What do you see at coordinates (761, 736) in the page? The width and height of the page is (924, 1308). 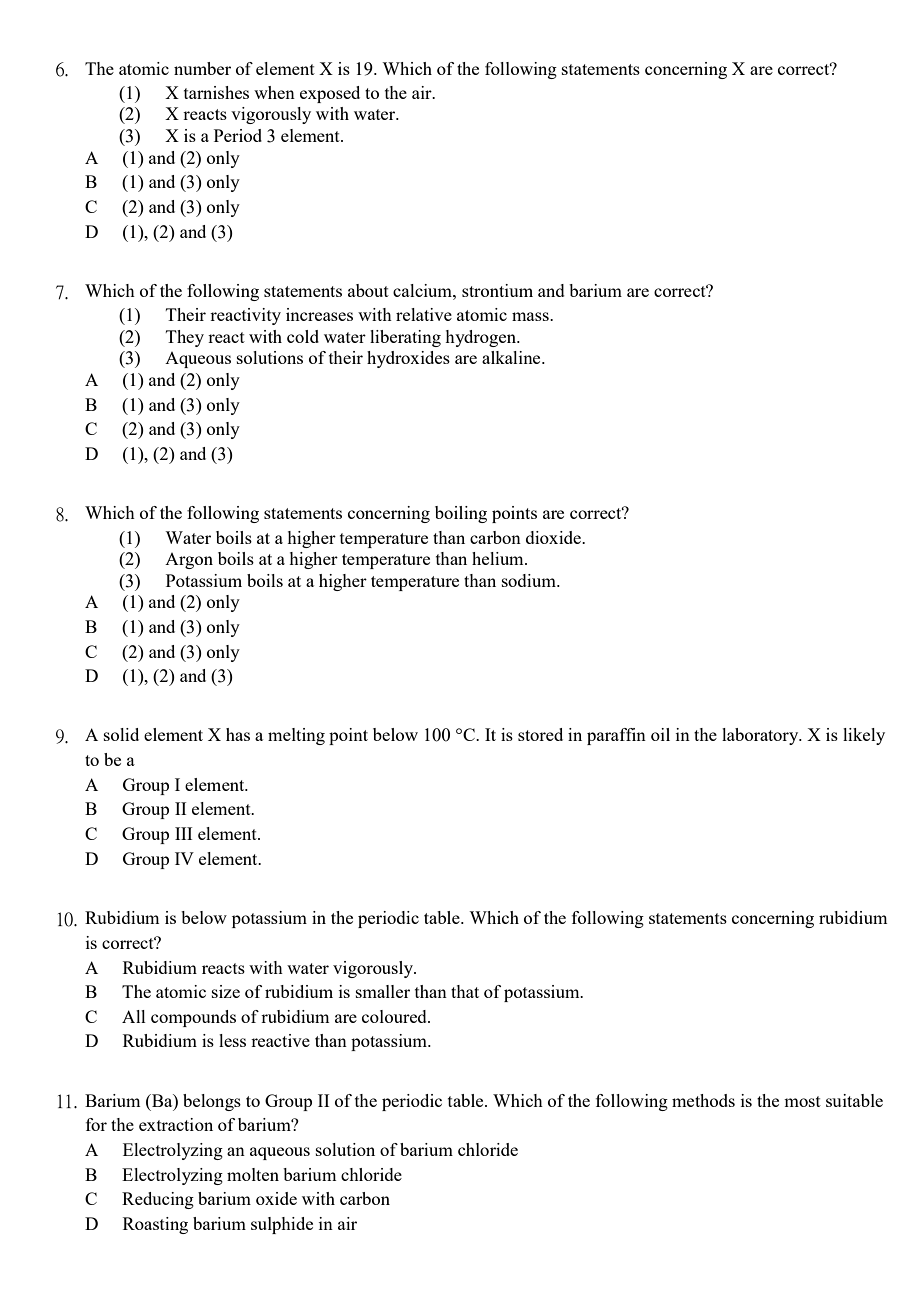 I see `laboratory` at bounding box center [761, 736].
